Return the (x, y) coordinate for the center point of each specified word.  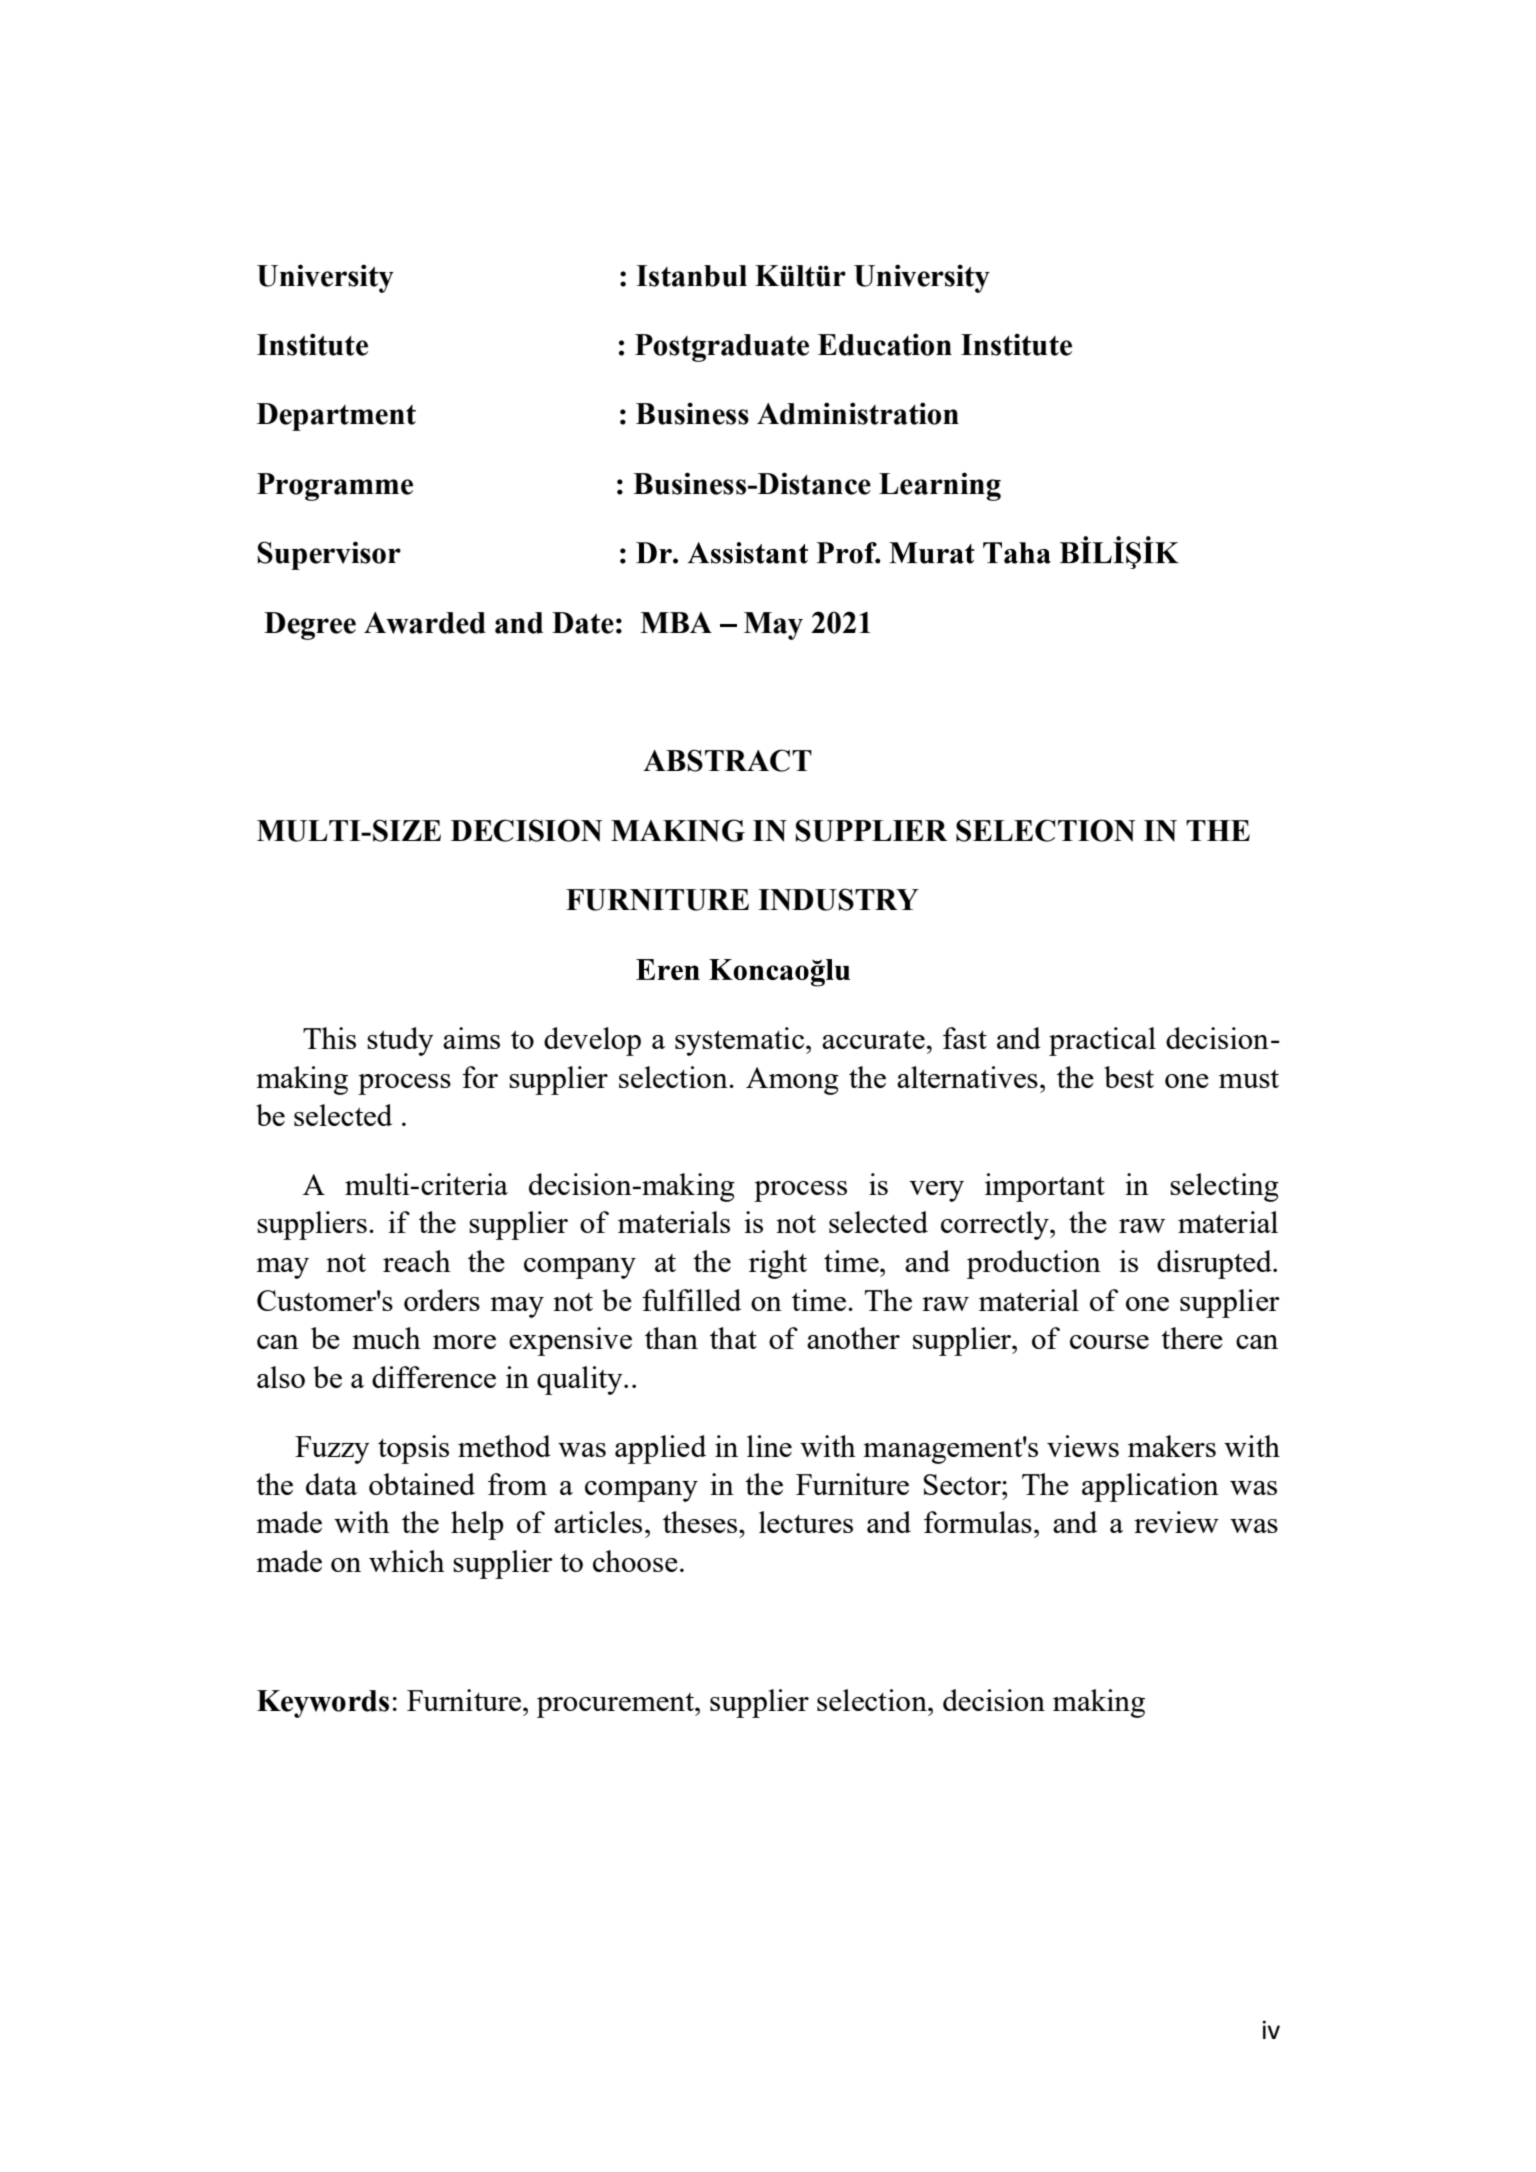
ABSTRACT (727, 760)
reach (417, 1261)
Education (885, 344)
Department (336, 417)
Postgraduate (722, 348)
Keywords (323, 1704)
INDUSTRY (838, 899)
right (778, 1264)
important (1045, 1187)
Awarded (425, 623)
